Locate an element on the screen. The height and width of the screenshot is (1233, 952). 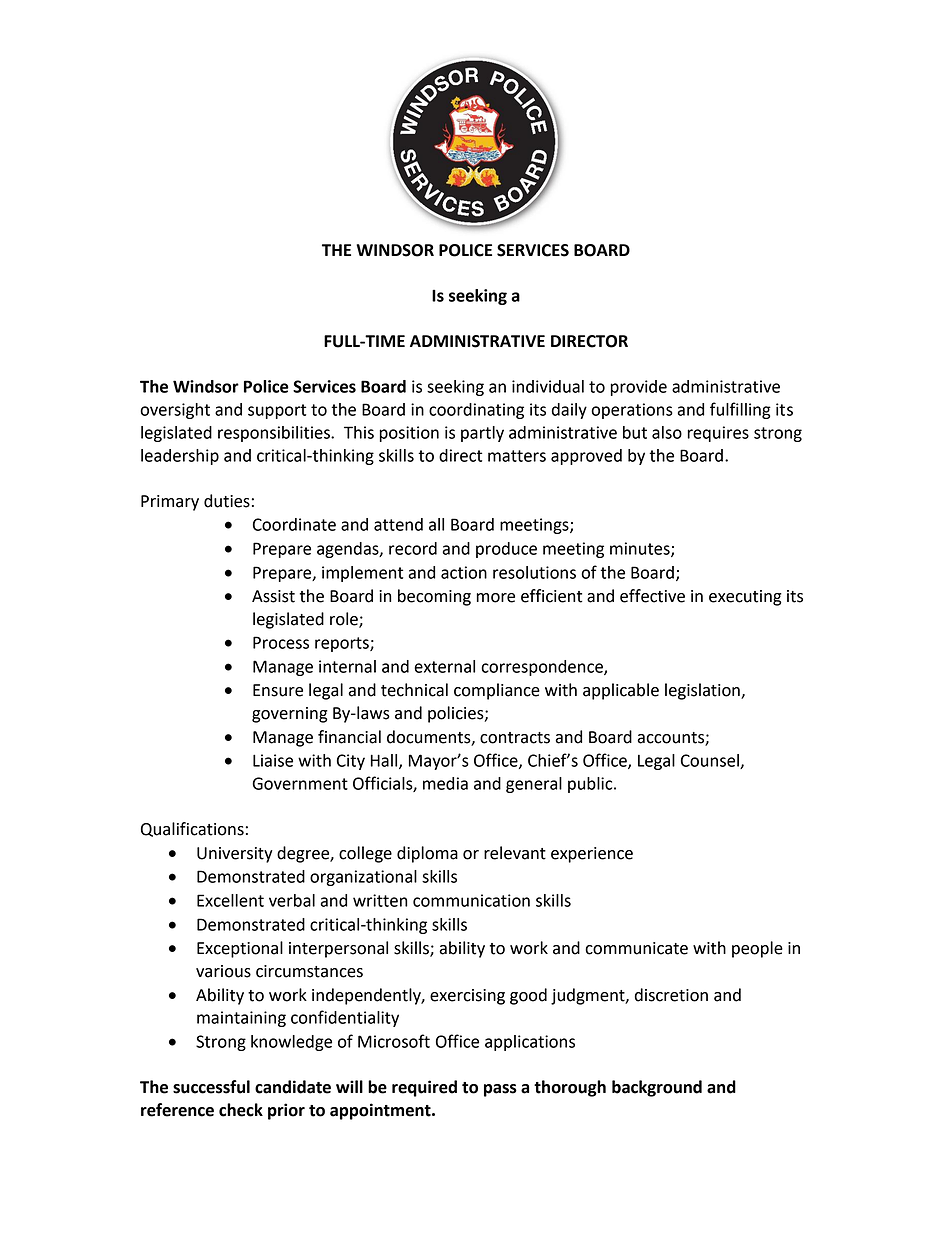
also is located at coordinates (667, 432).
